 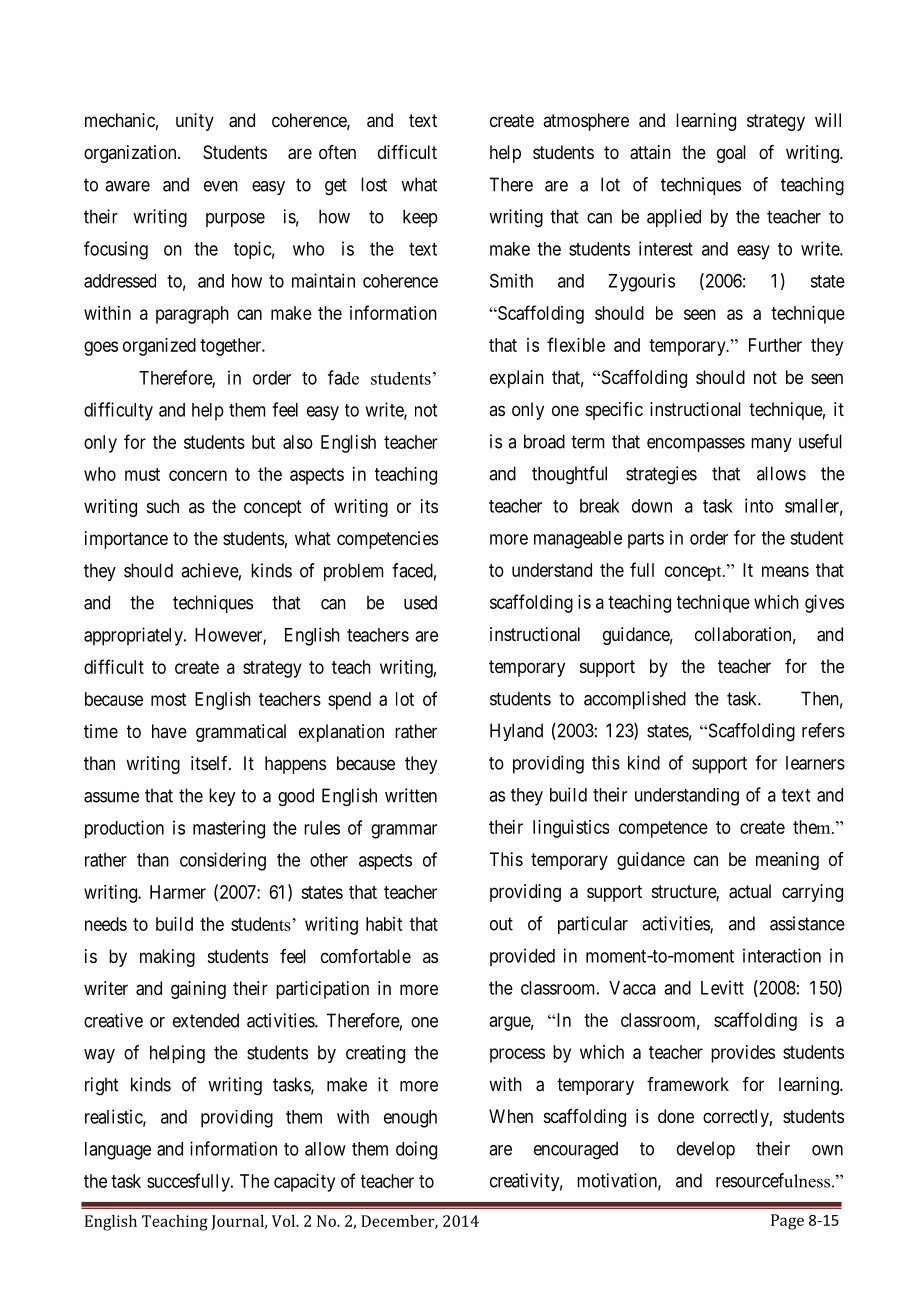 What do you see at coordinates (167, 958) in the screenshot?
I see `making` at bounding box center [167, 958].
